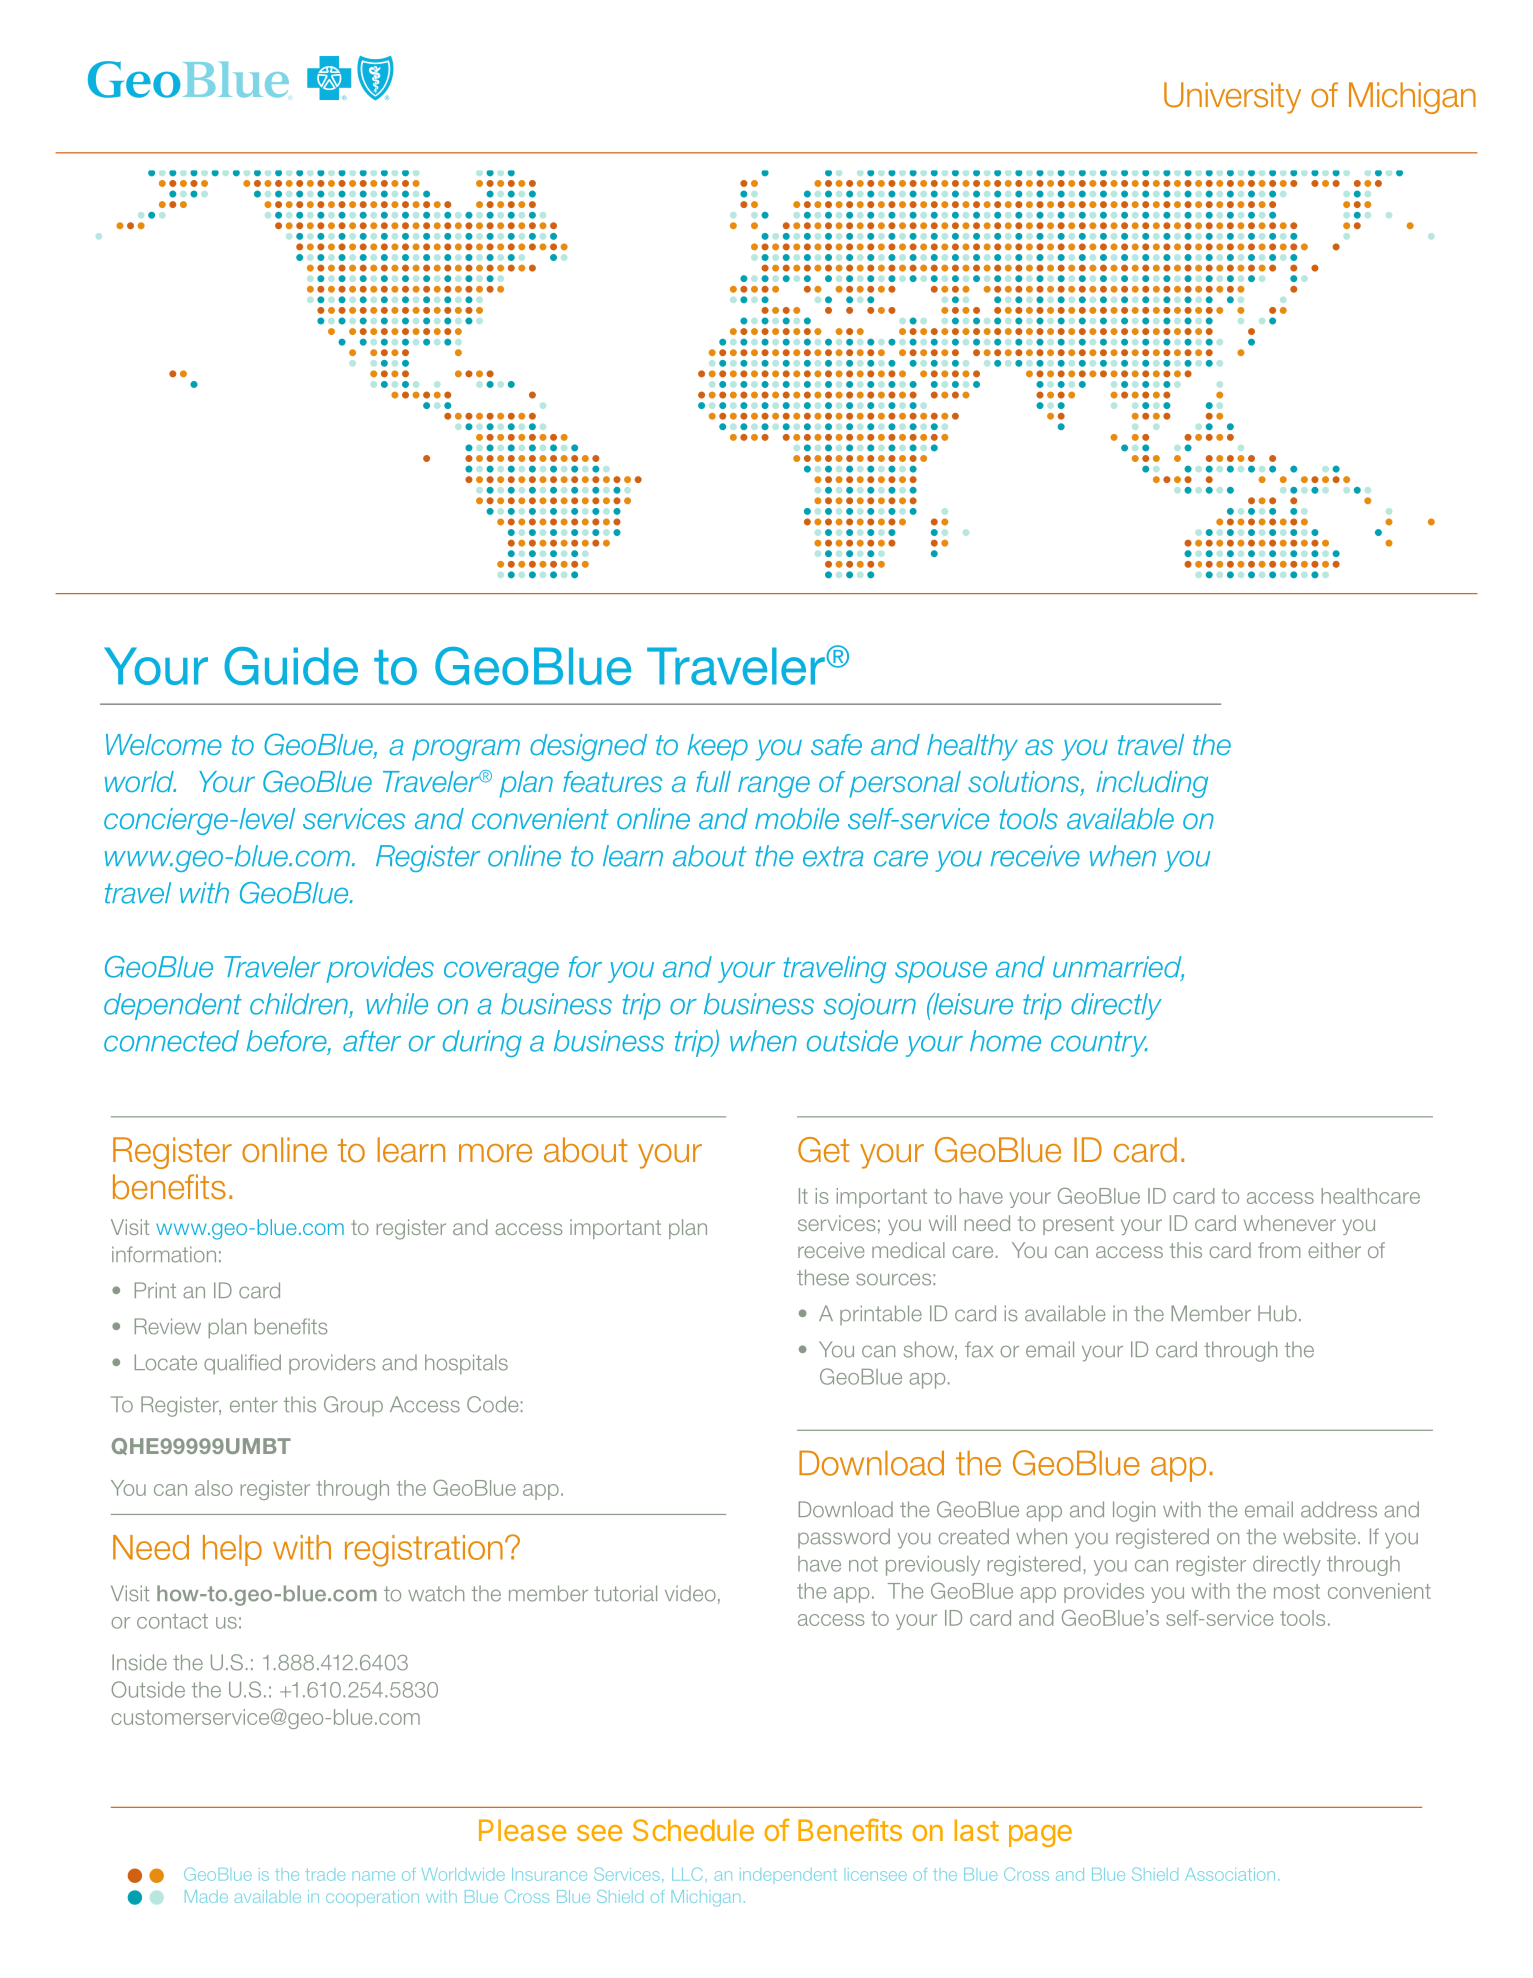 The width and height of the screenshot is (1533, 1978). Describe the element at coordinates (823, 1277) in the screenshot. I see `these` at that location.
